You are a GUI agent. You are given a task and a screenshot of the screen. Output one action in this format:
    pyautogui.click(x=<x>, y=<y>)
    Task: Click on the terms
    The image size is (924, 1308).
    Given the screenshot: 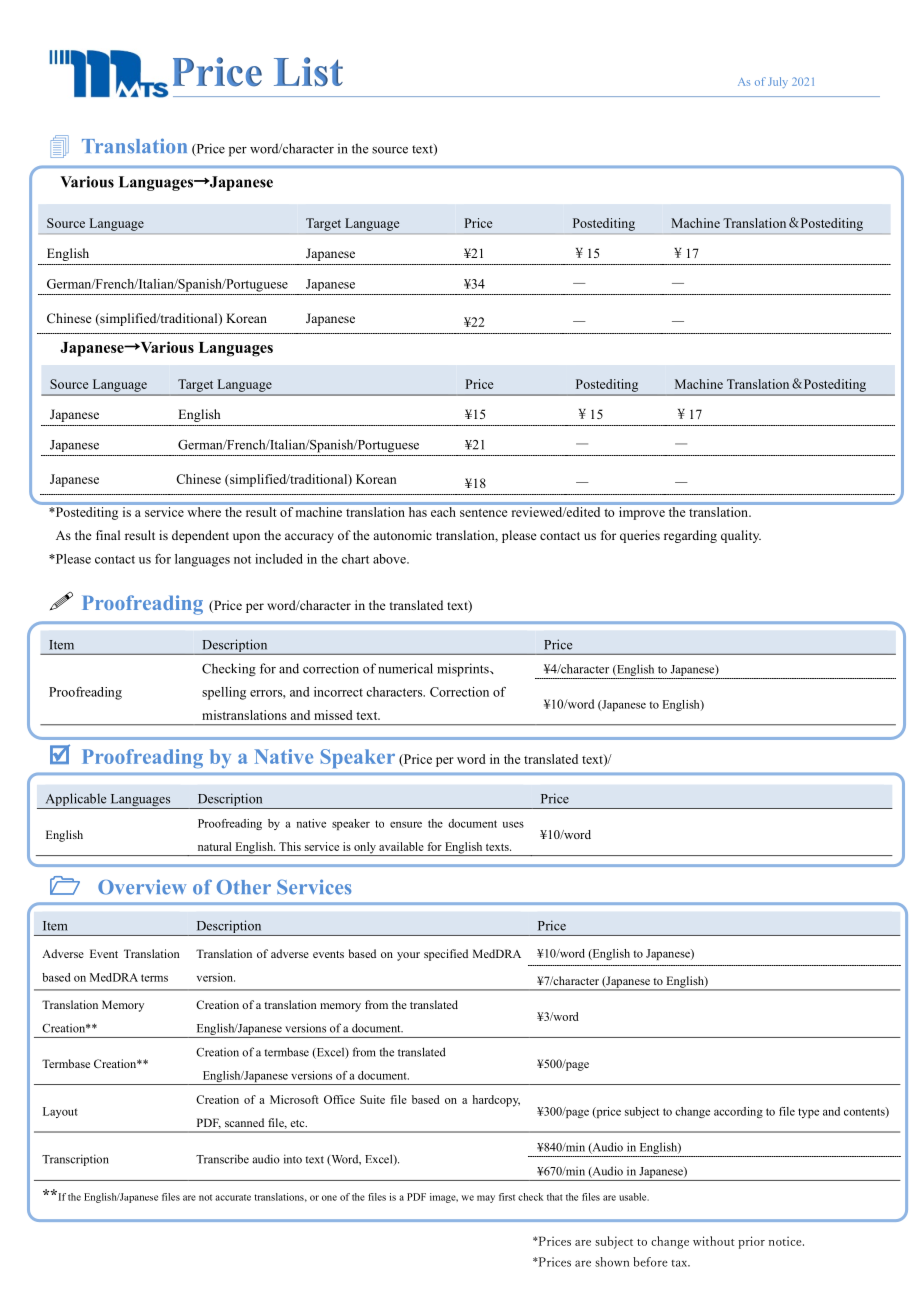 What is the action you would take?
    pyautogui.click(x=154, y=978)
